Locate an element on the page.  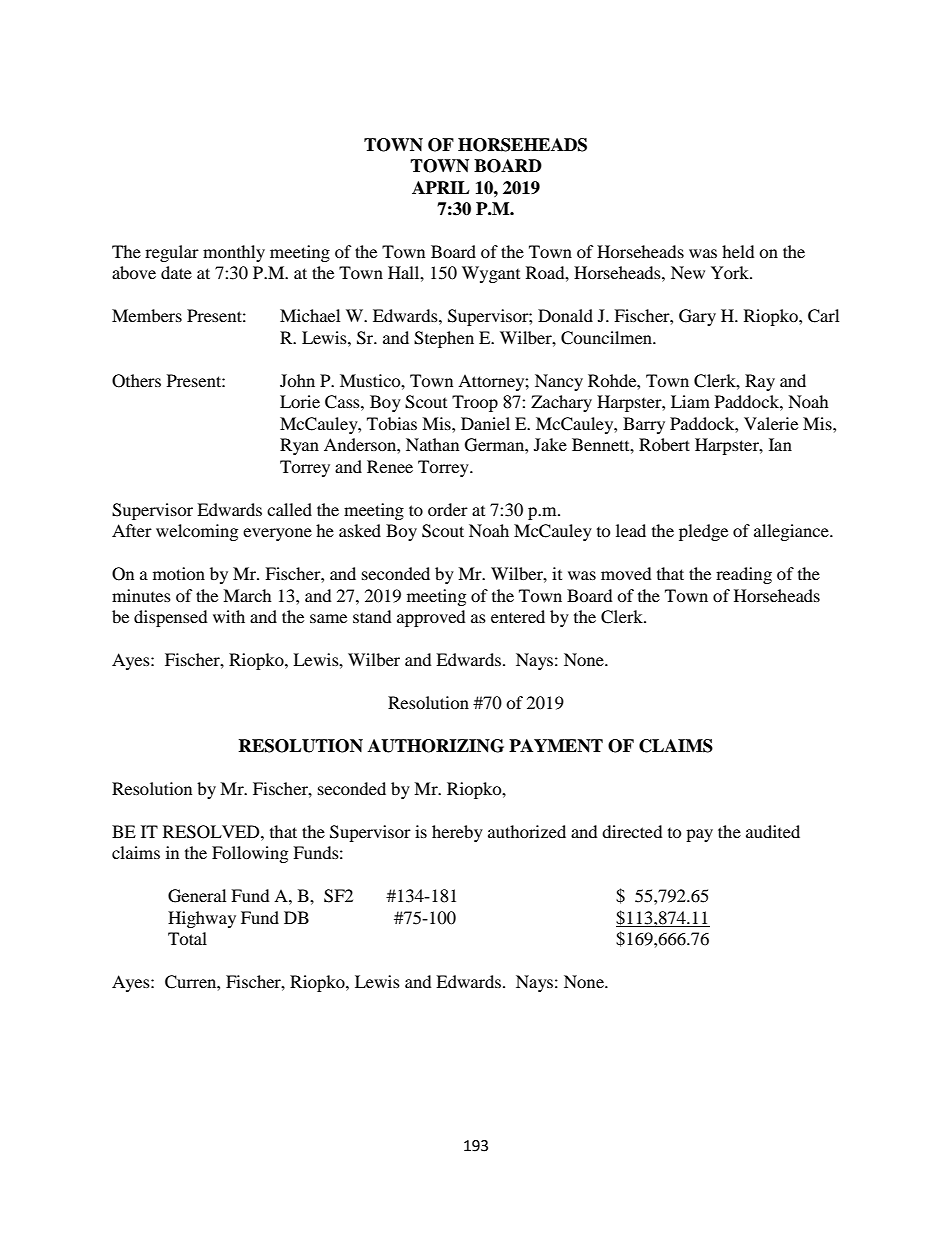
APRIL is located at coordinates (441, 187).
